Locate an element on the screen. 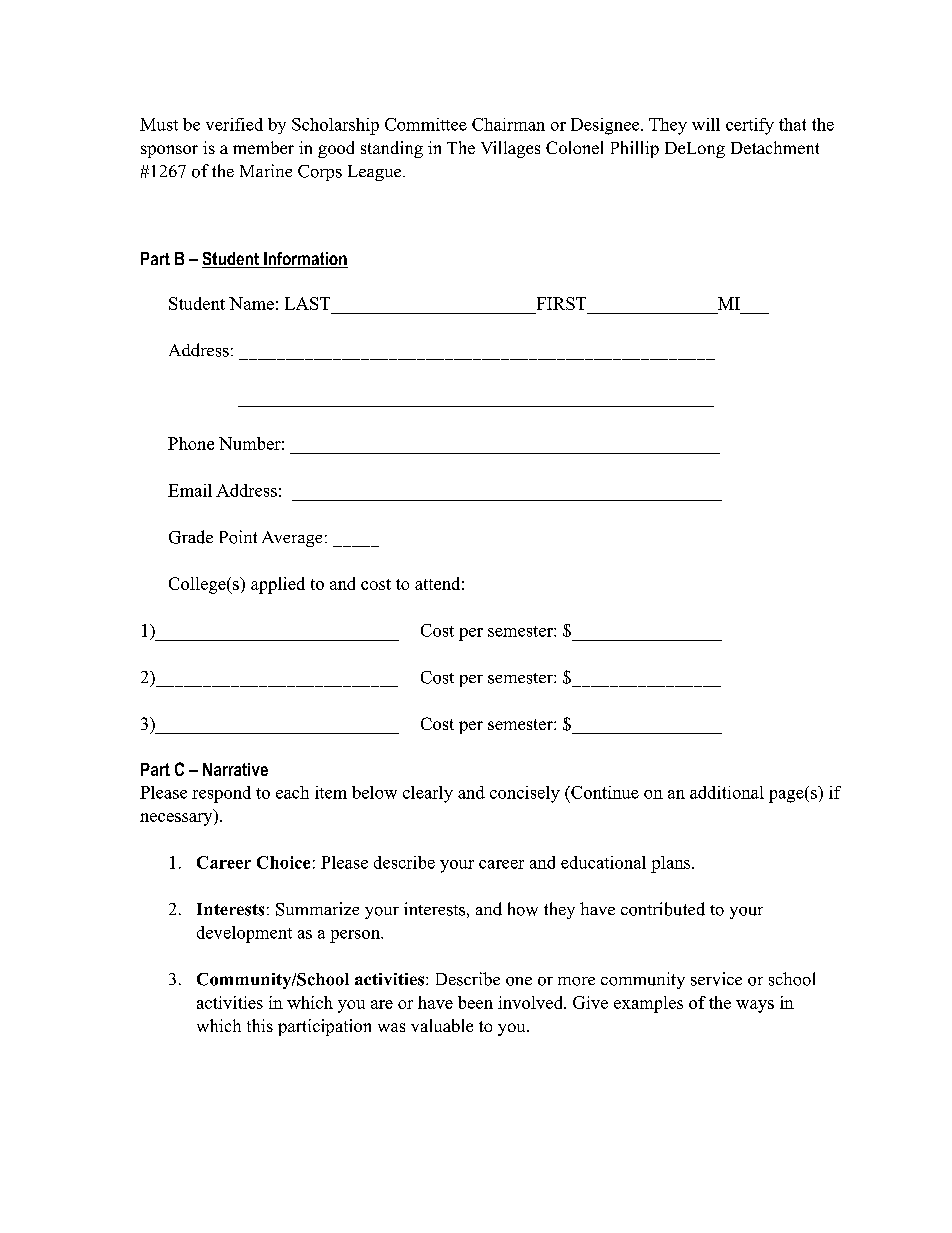 The width and height of the screenshot is (952, 1233). applied is located at coordinates (278, 585).
